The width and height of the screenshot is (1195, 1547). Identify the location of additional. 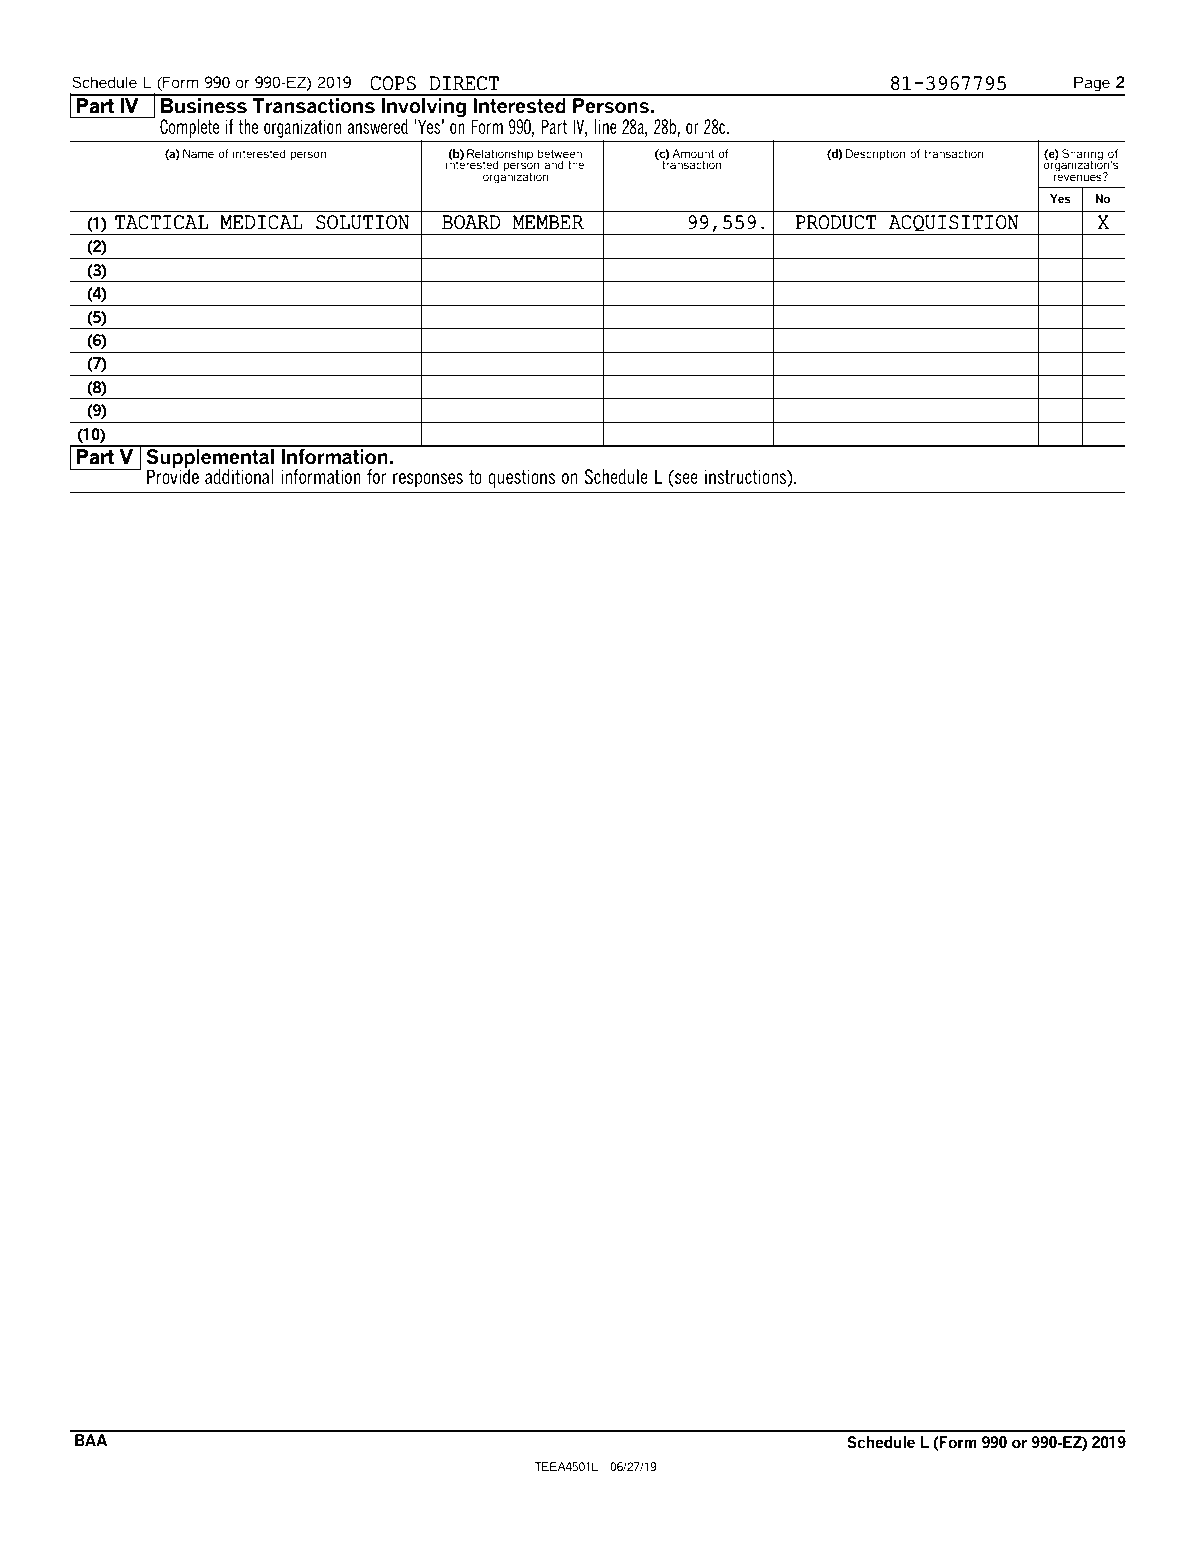
(239, 476).
